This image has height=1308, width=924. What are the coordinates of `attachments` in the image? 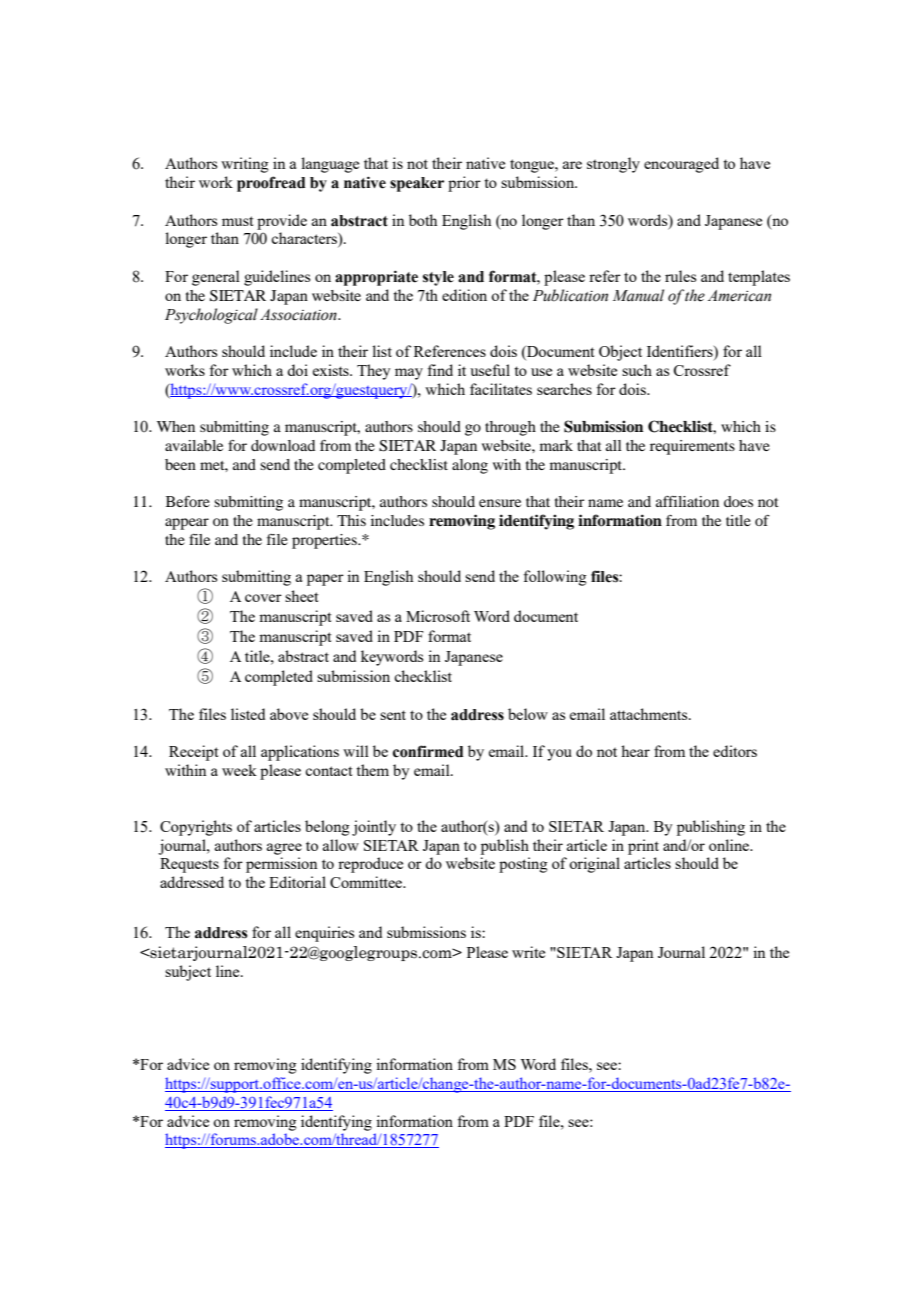 It's located at (650, 714).
